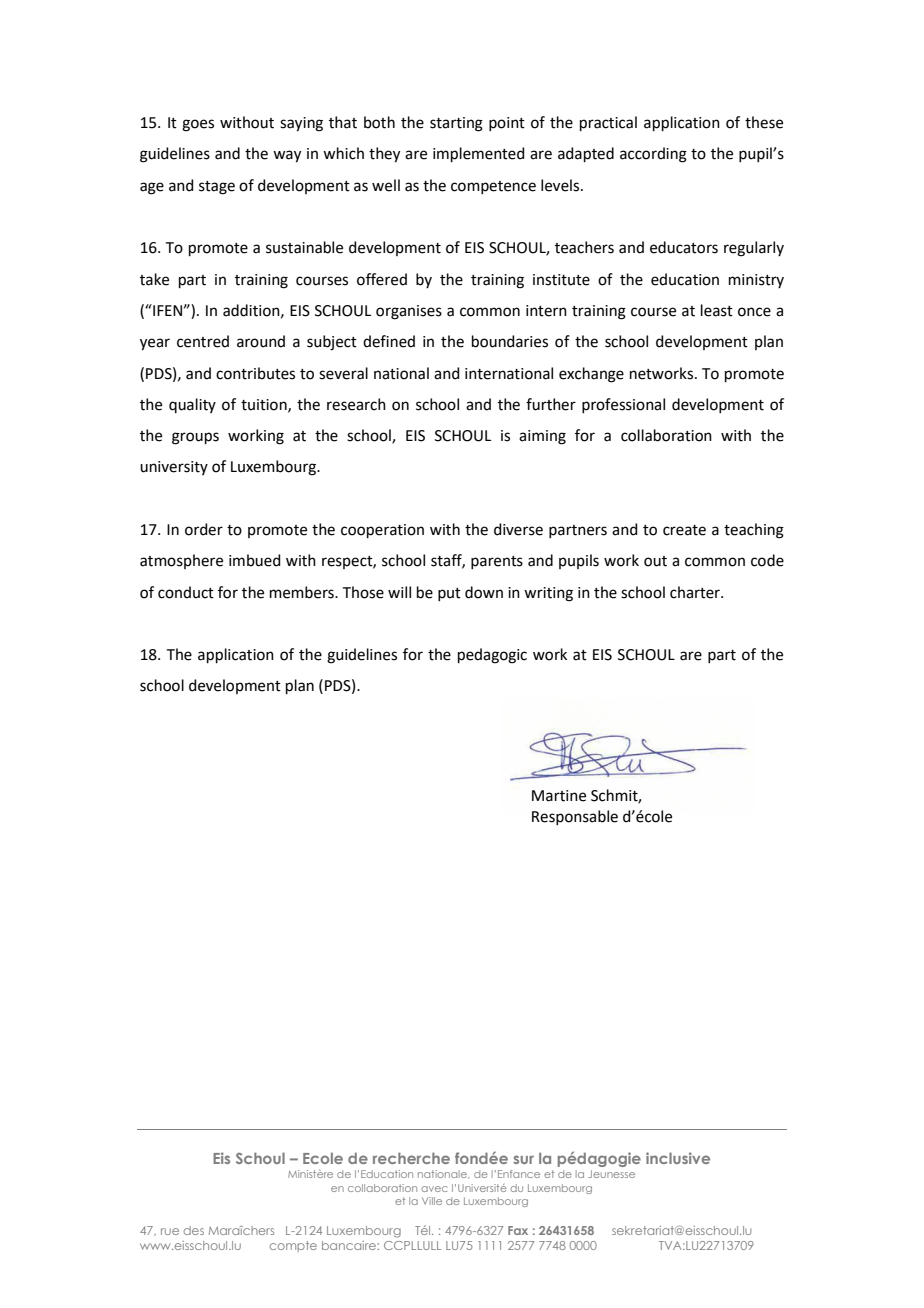 The height and width of the screenshot is (1308, 924). What do you see at coordinates (678, 1158) in the screenshot?
I see `inclusive` at bounding box center [678, 1158].
